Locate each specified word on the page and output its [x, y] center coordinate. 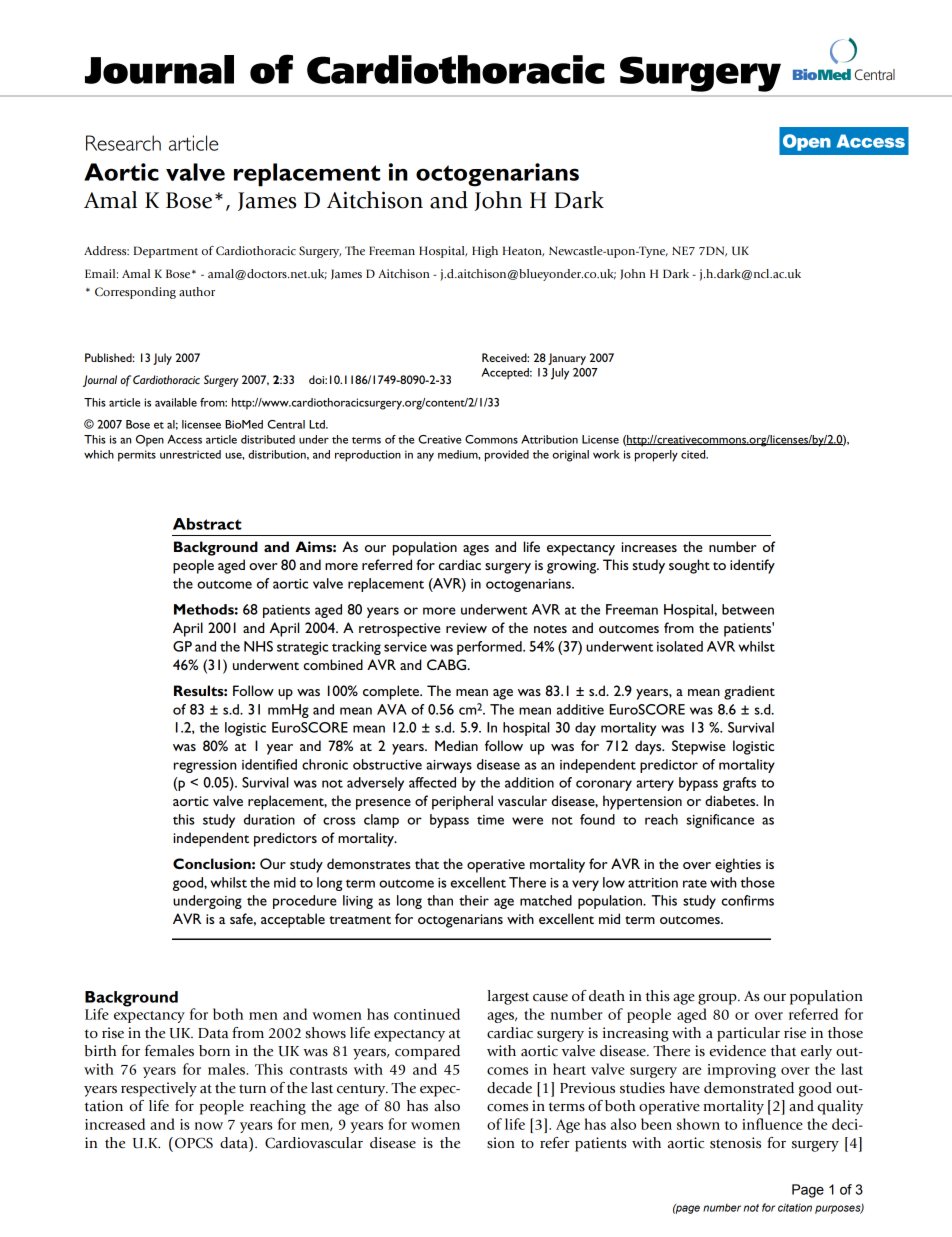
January [567, 359]
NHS [258, 646]
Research [123, 143]
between [748, 609]
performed [490, 648]
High [485, 252]
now [209, 1126]
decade [509, 1088]
